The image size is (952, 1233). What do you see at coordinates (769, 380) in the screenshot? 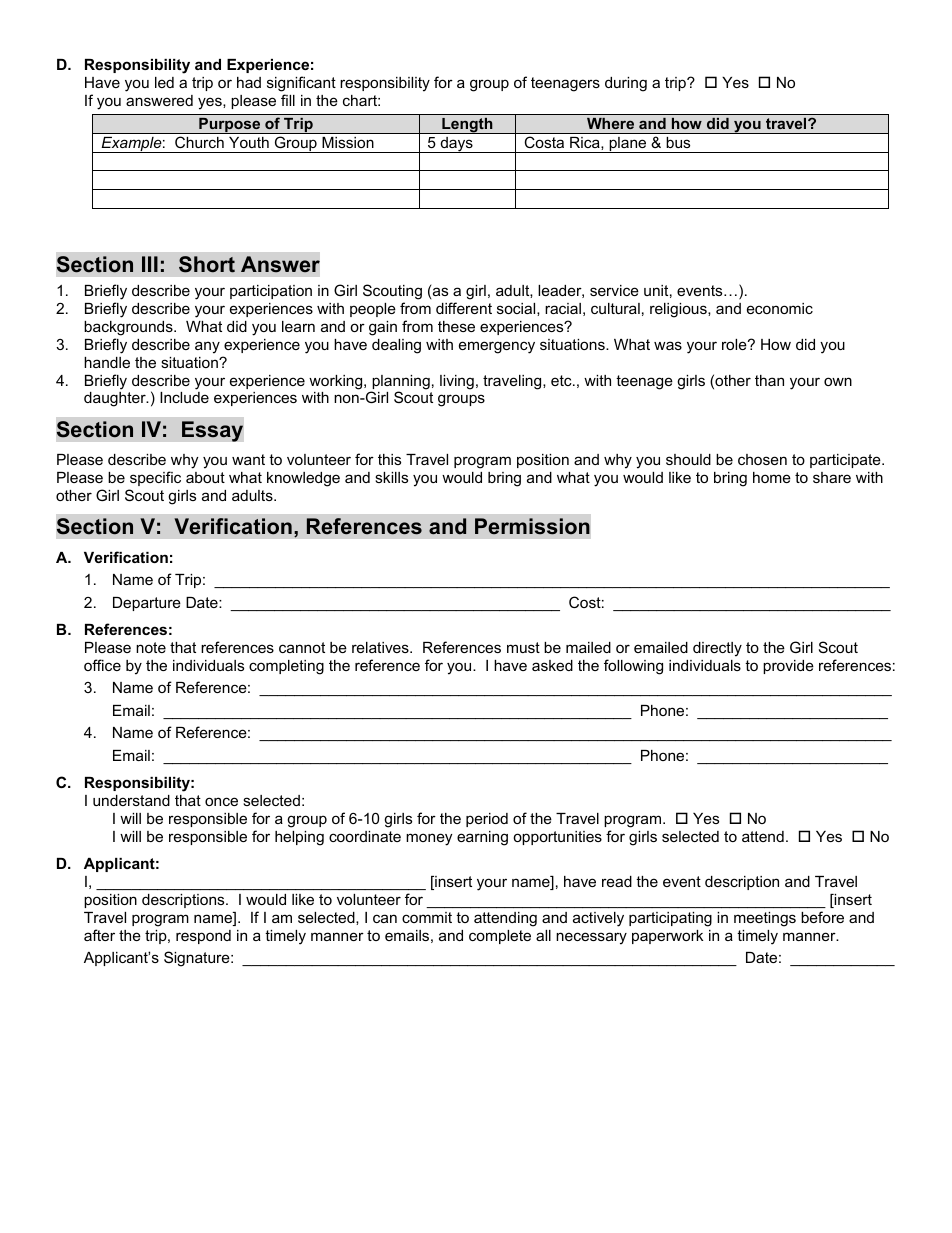
I see `than` at bounding box center [769, 380].
